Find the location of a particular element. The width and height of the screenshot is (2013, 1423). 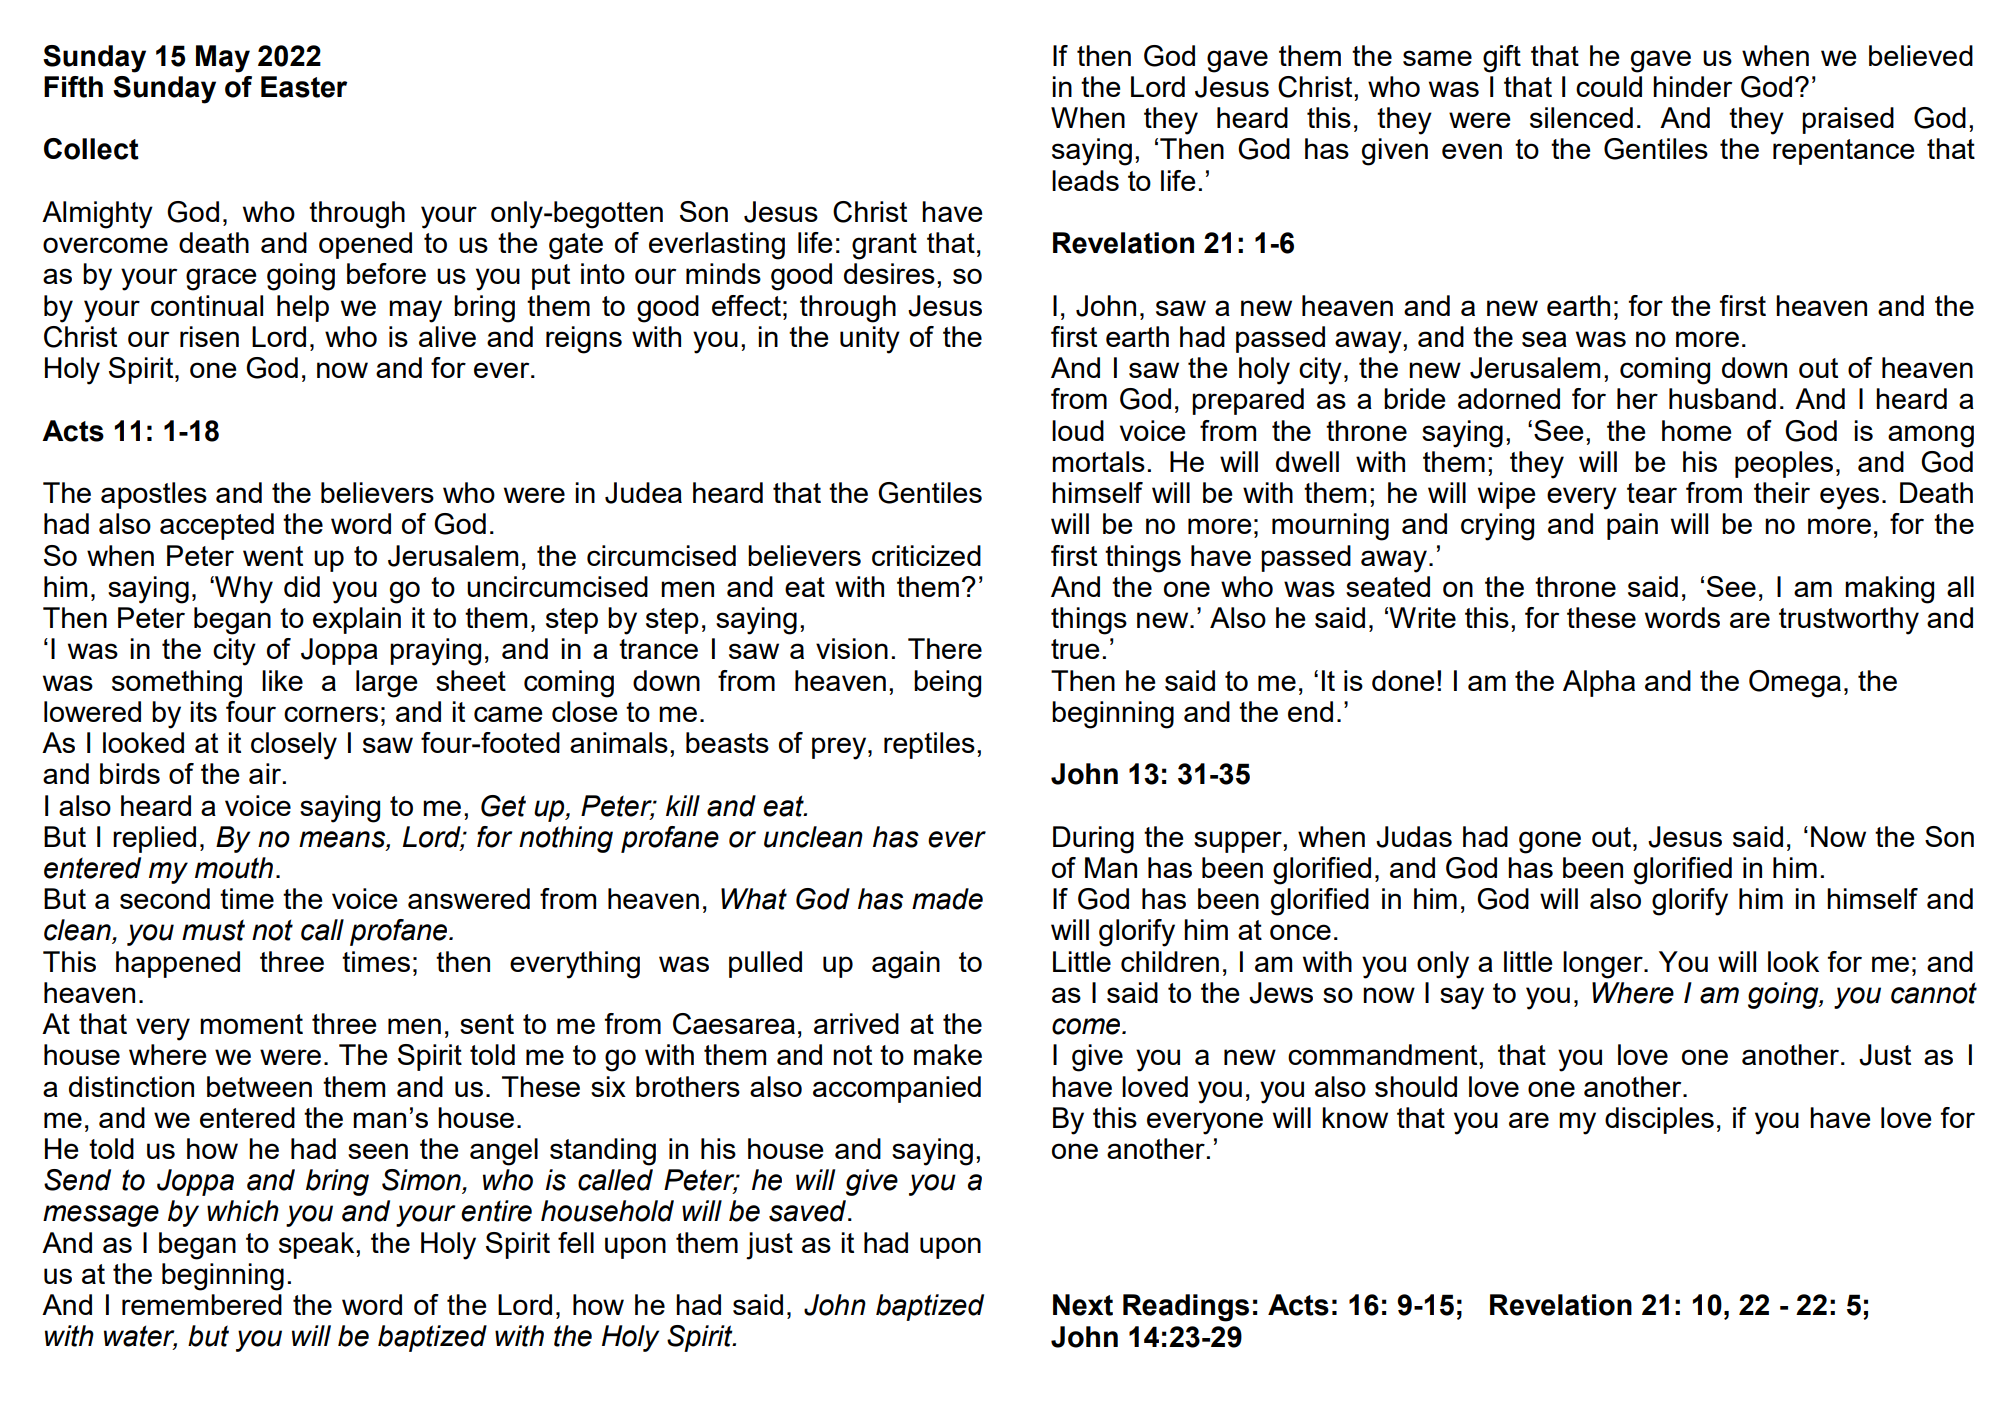

gone is located at coordinates (1550, 842).
